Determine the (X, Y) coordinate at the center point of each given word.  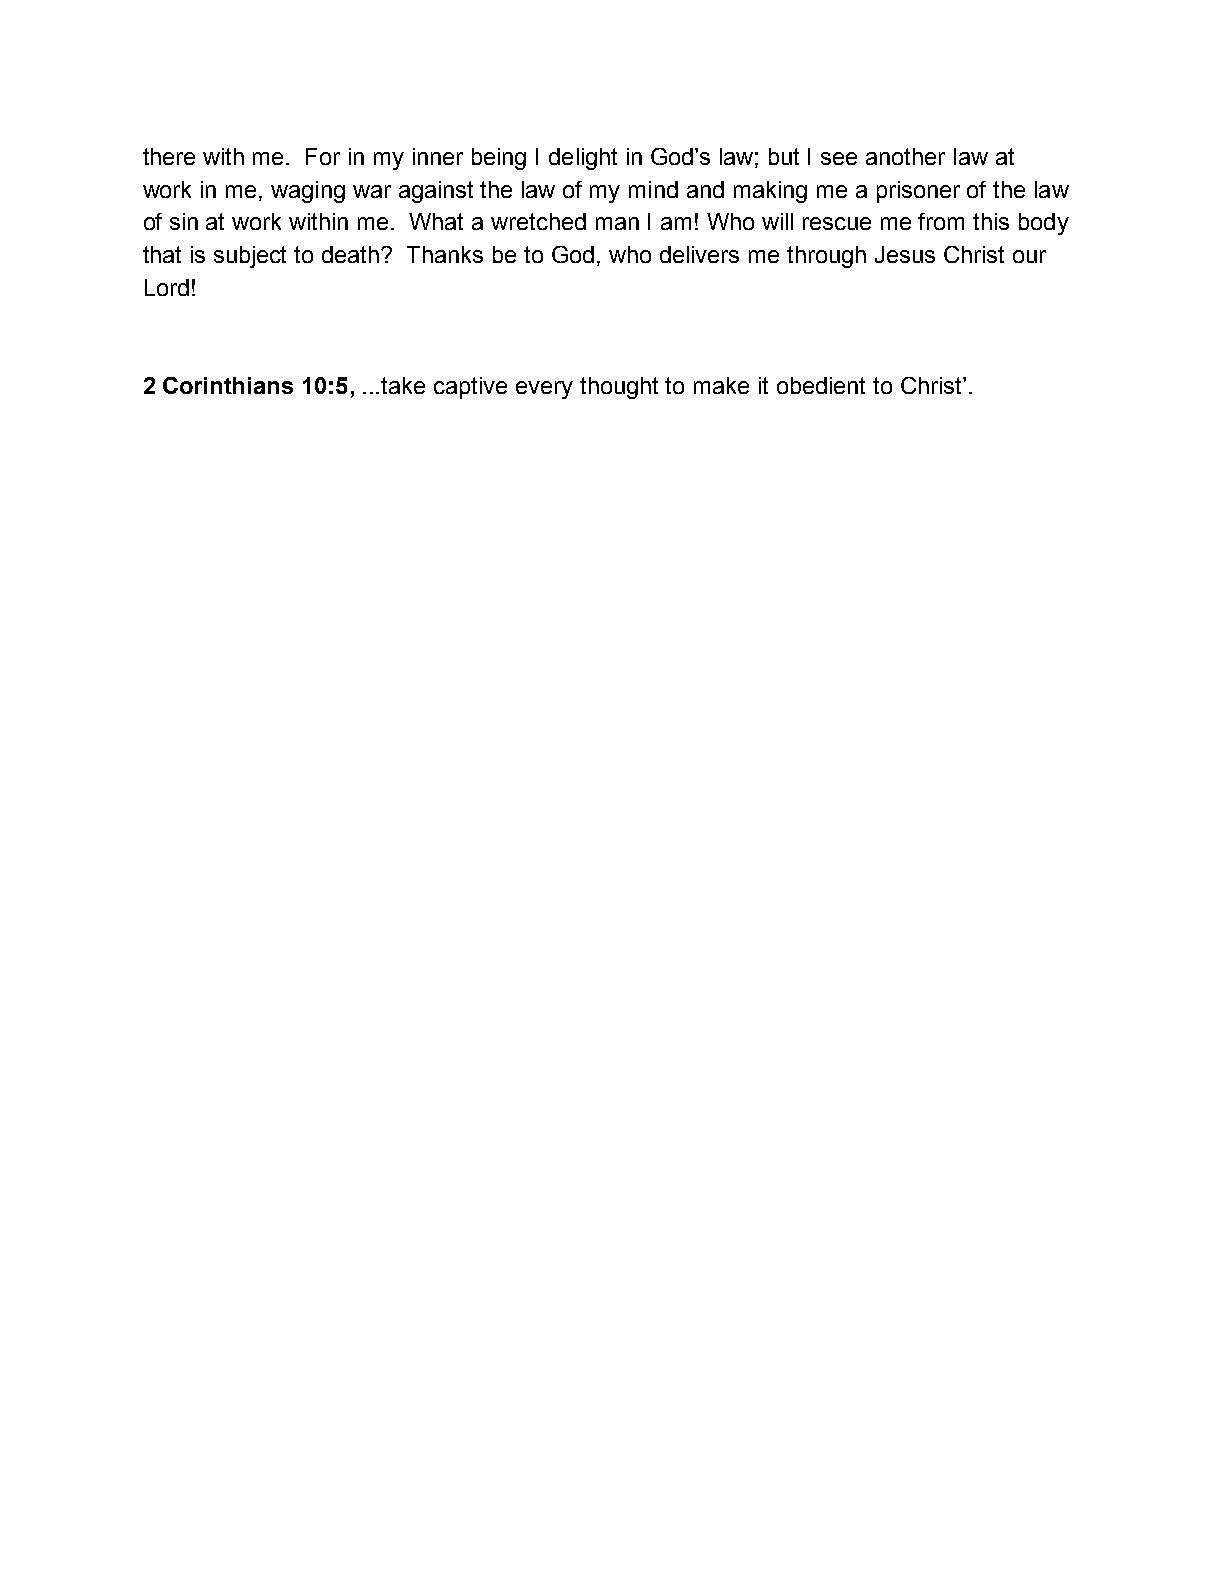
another (905, 156)
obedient (821, 385)
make (721, 385)
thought (619, 388)
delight (583, 159)
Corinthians (228, 385)
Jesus (905, 254)
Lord (167, 287)
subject (250, 257)
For (323, 156)
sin (184, 221)
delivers (699, 254)
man (617, 223)
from (941, 221)
